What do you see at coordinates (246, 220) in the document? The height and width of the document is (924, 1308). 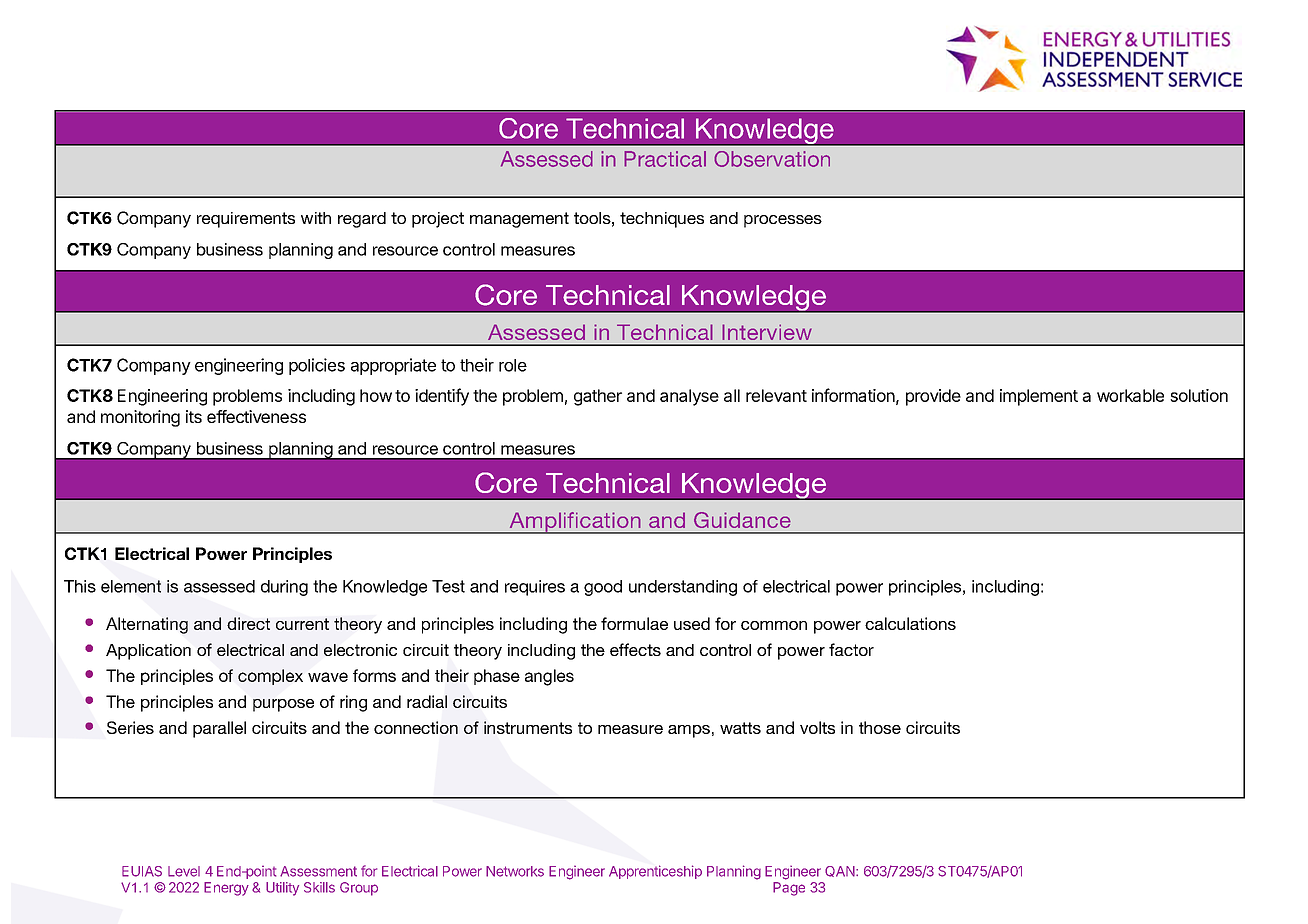 I see `requirements` at bounding box center [246, 220].
